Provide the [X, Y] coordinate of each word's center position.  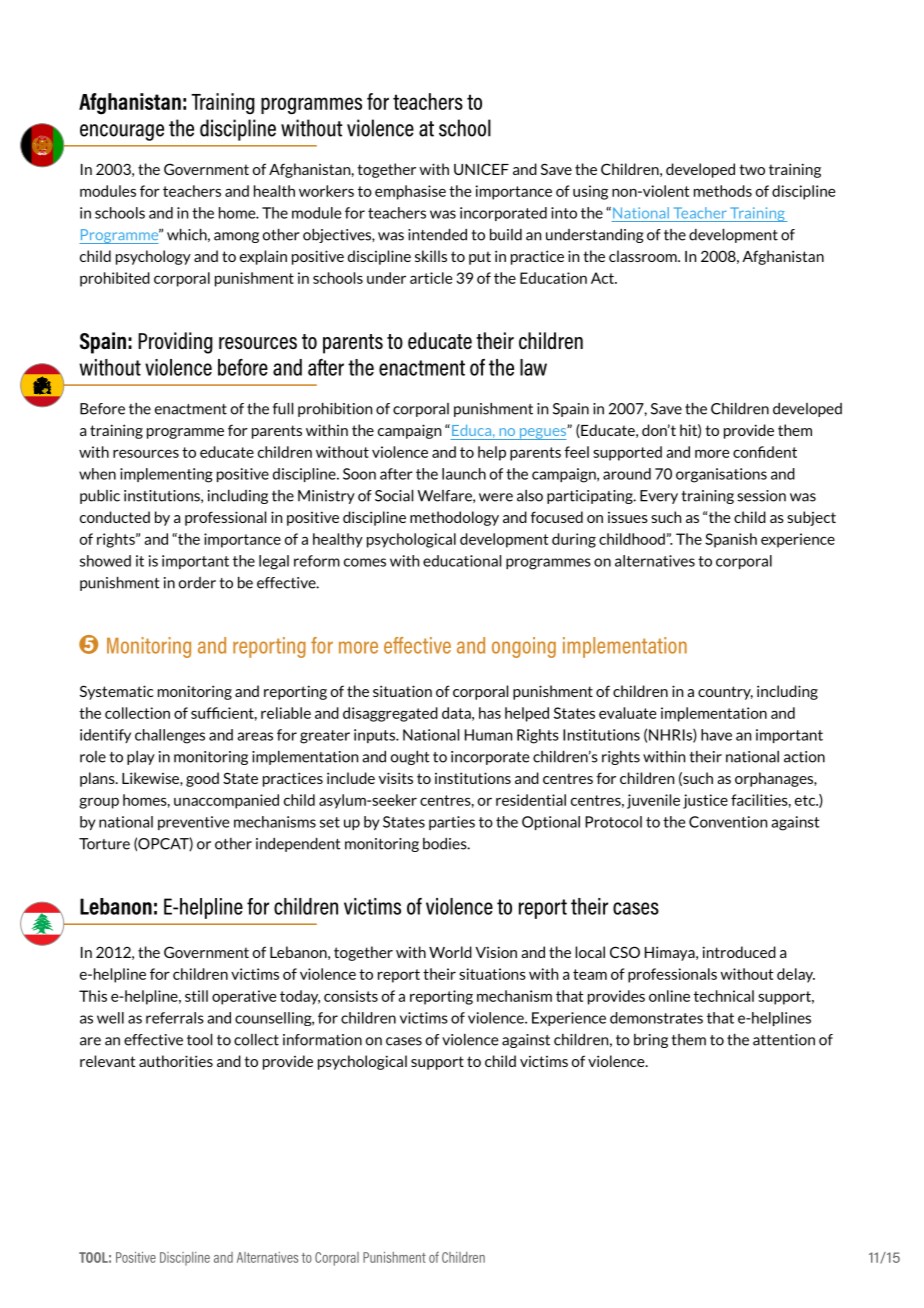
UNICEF [481, 169]
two [752, 169]
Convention [728, 822]
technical [724, 996]
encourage [122, 132]
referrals [175, 1018]
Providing [175, 343]
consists [351, 996]
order [197, 583]
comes [365, 562]
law [533, 367]
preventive [193, 823]
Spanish [731, 540]
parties [452, 823]
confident [765, 452]
